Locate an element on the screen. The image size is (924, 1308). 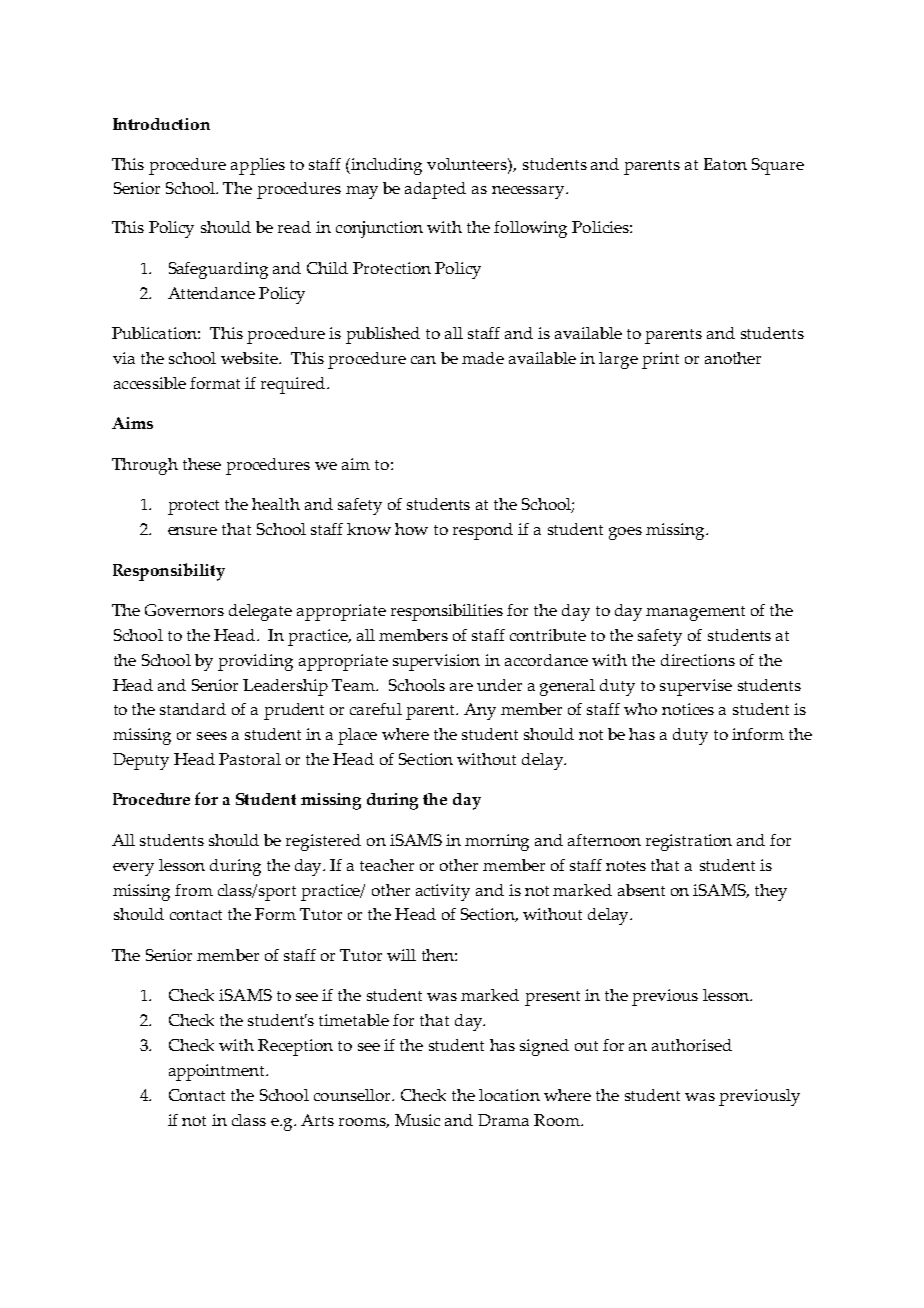
print is located at coordinates (660, 360).
